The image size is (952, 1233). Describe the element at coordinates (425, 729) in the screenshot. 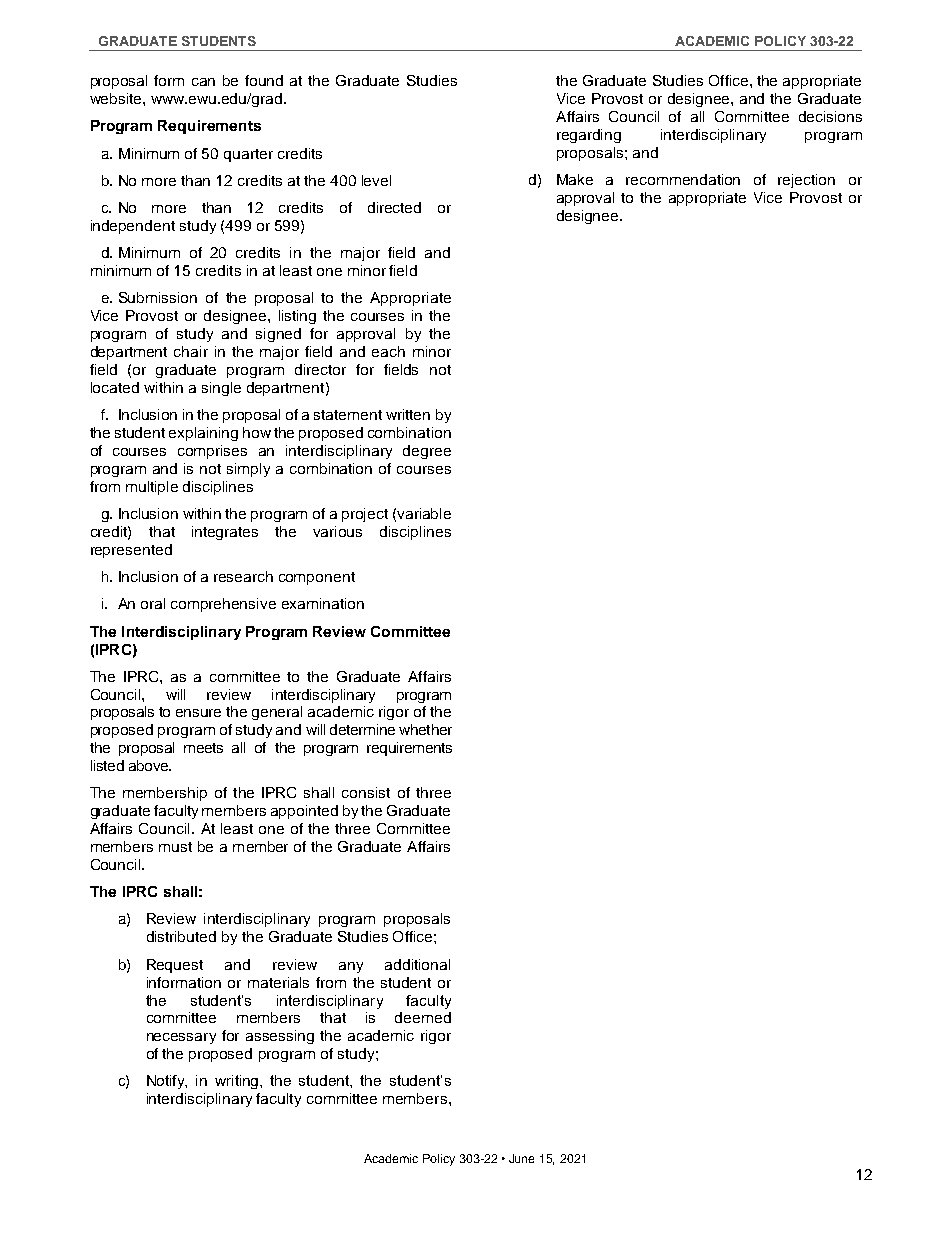

I see `whether` at that location.
